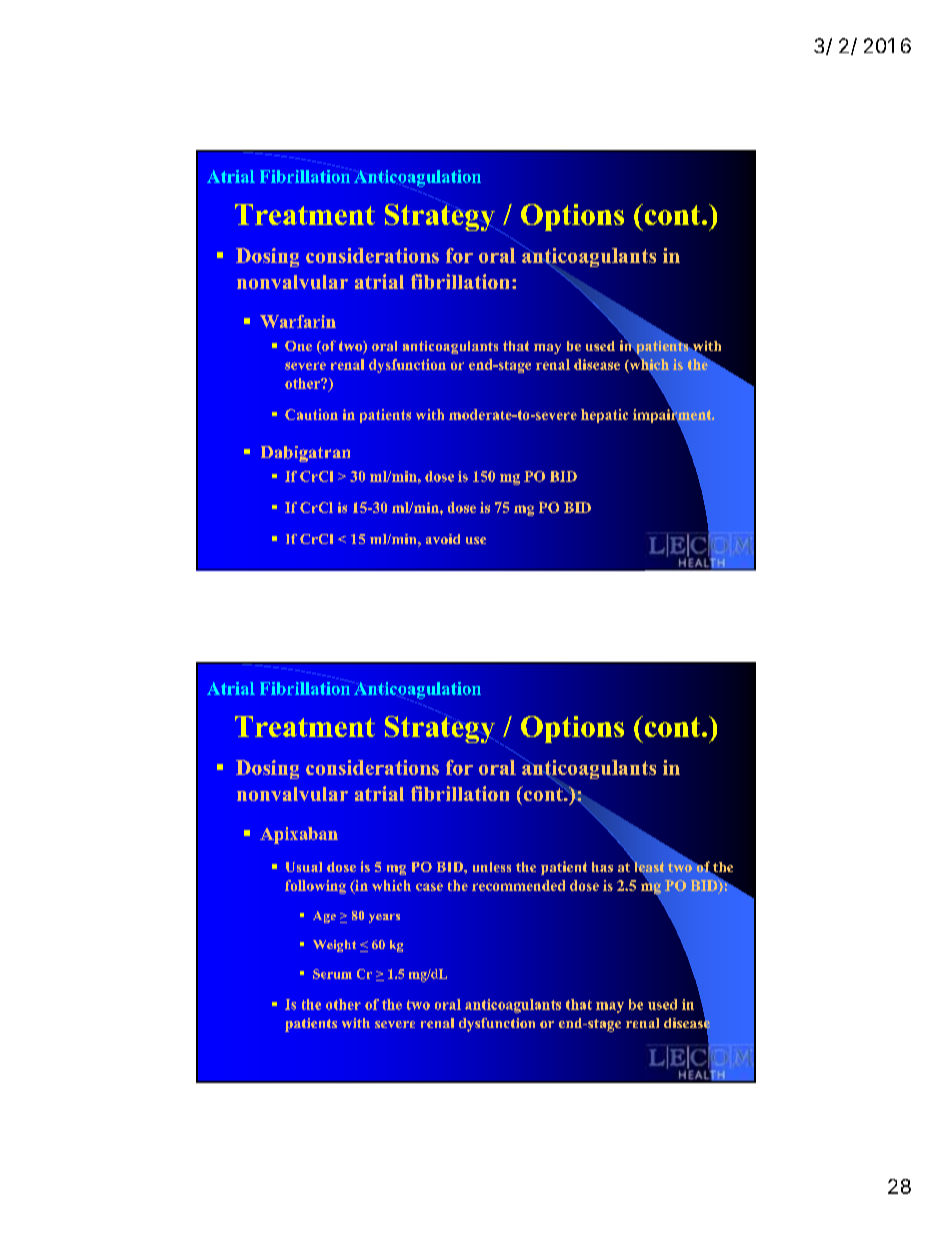 This screenshot has width=952, height=1233. Describe the element at coordinates (334, 946) in the screenshot. I see `Weight` at that location.
